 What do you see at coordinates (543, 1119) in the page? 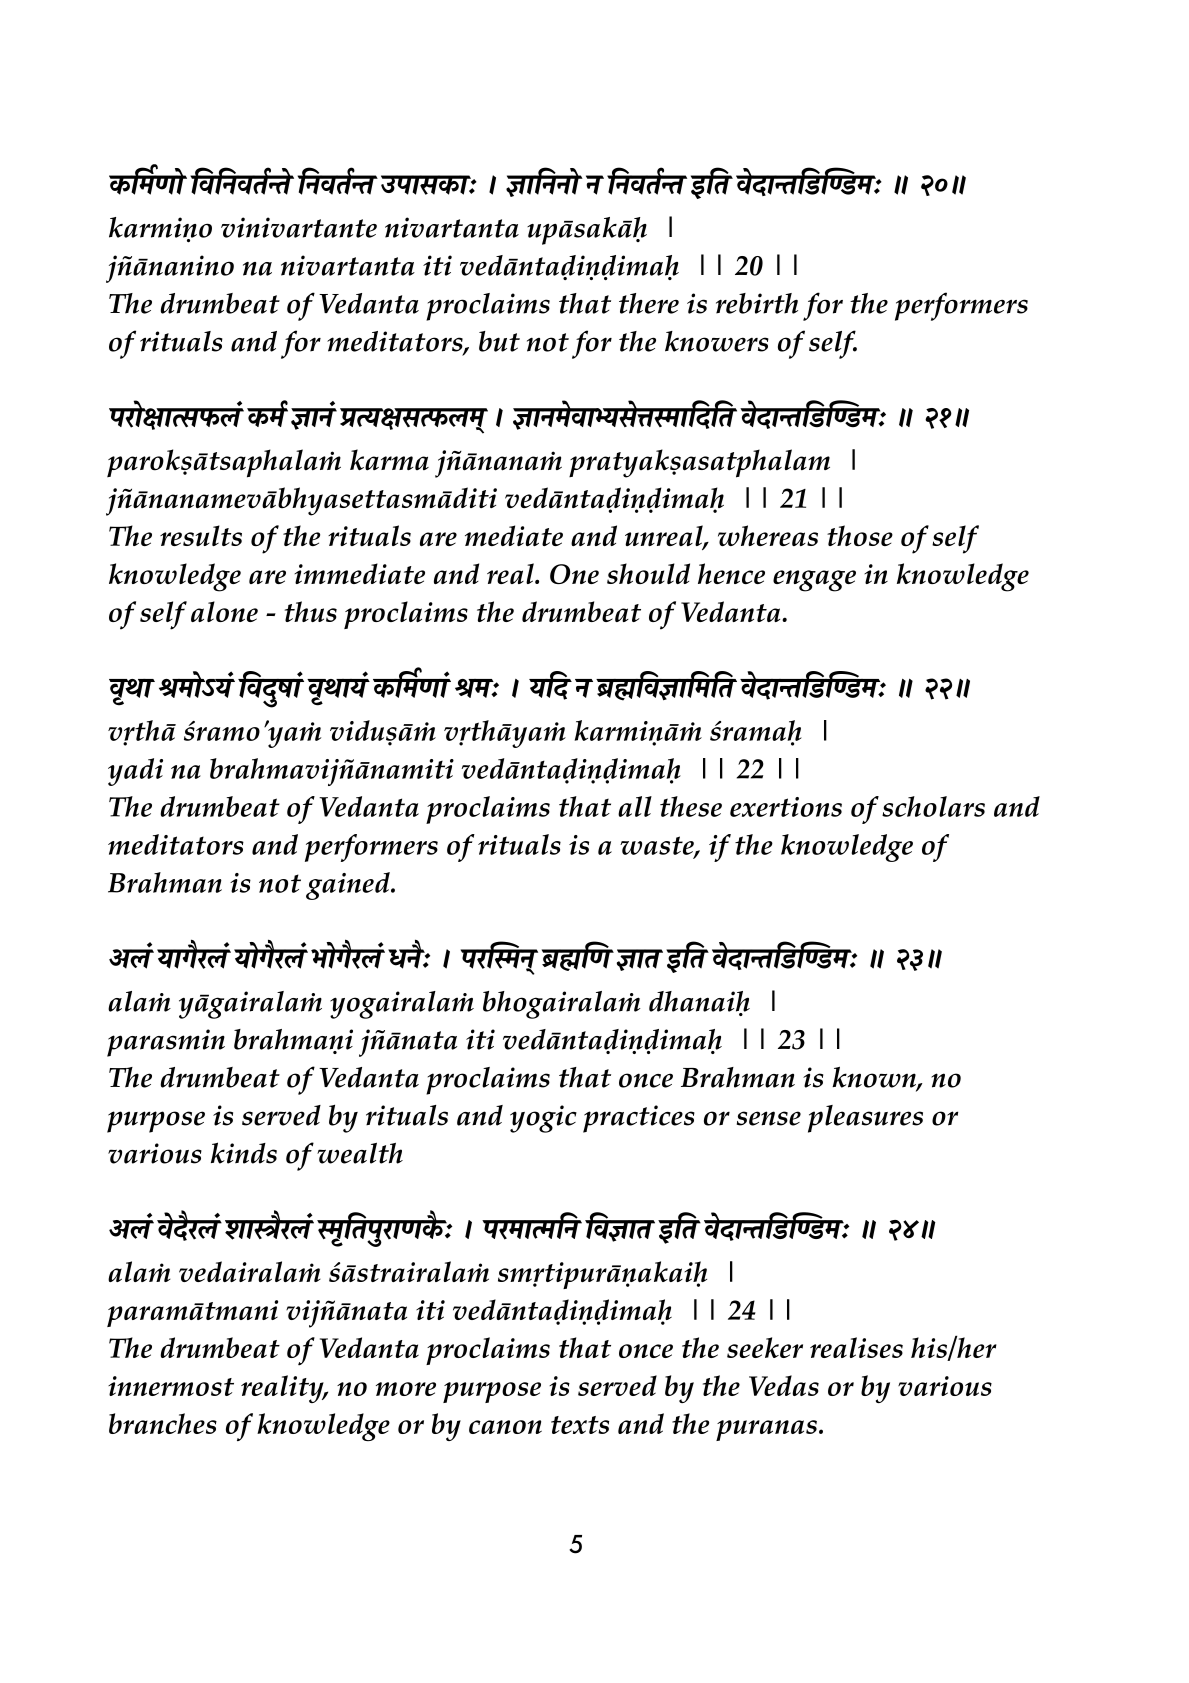
I see `yogic` at bounding box center [543, 1119].
